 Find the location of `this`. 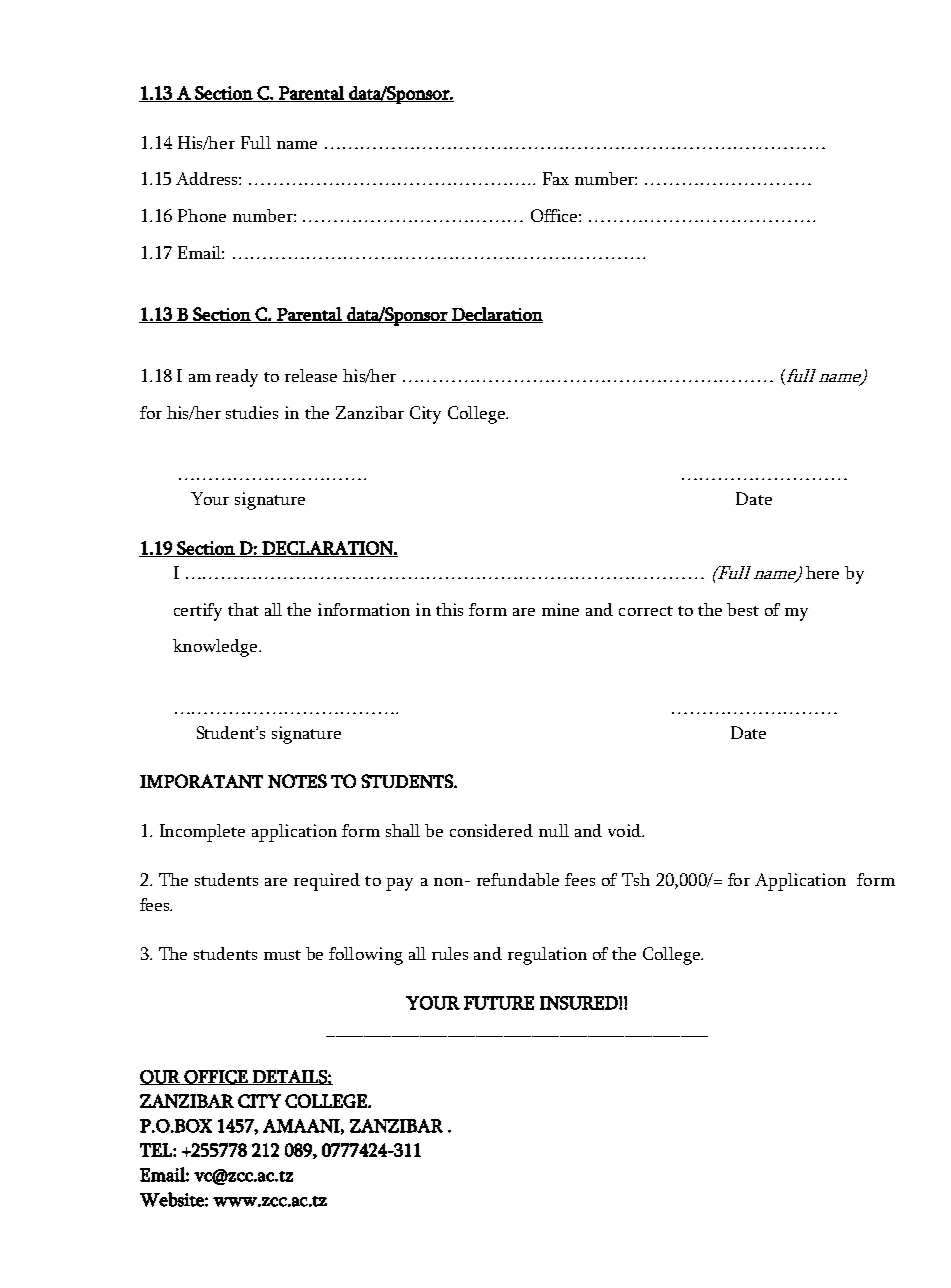

this is located at coordinates (449, 609).
